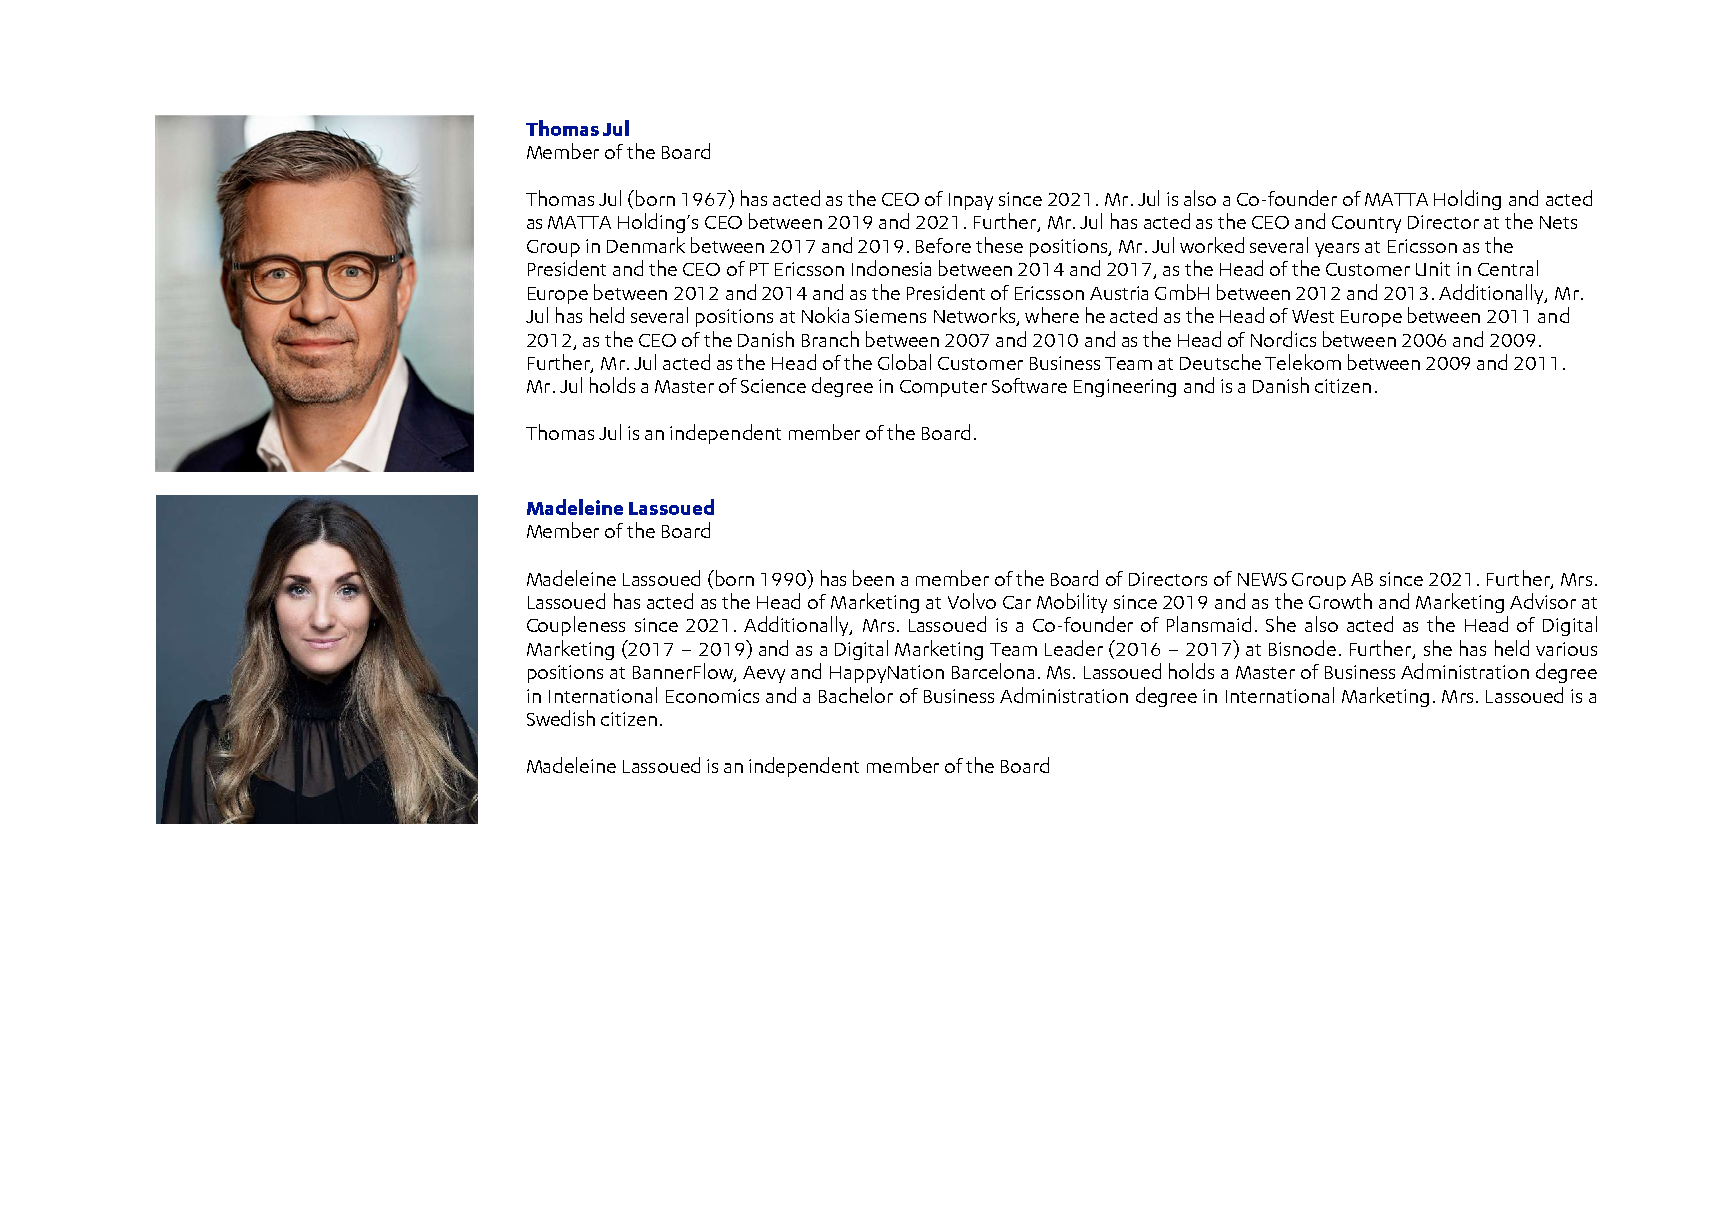 This image has height=1217, width=1722. I want to click on Science, so click(773, 386).
